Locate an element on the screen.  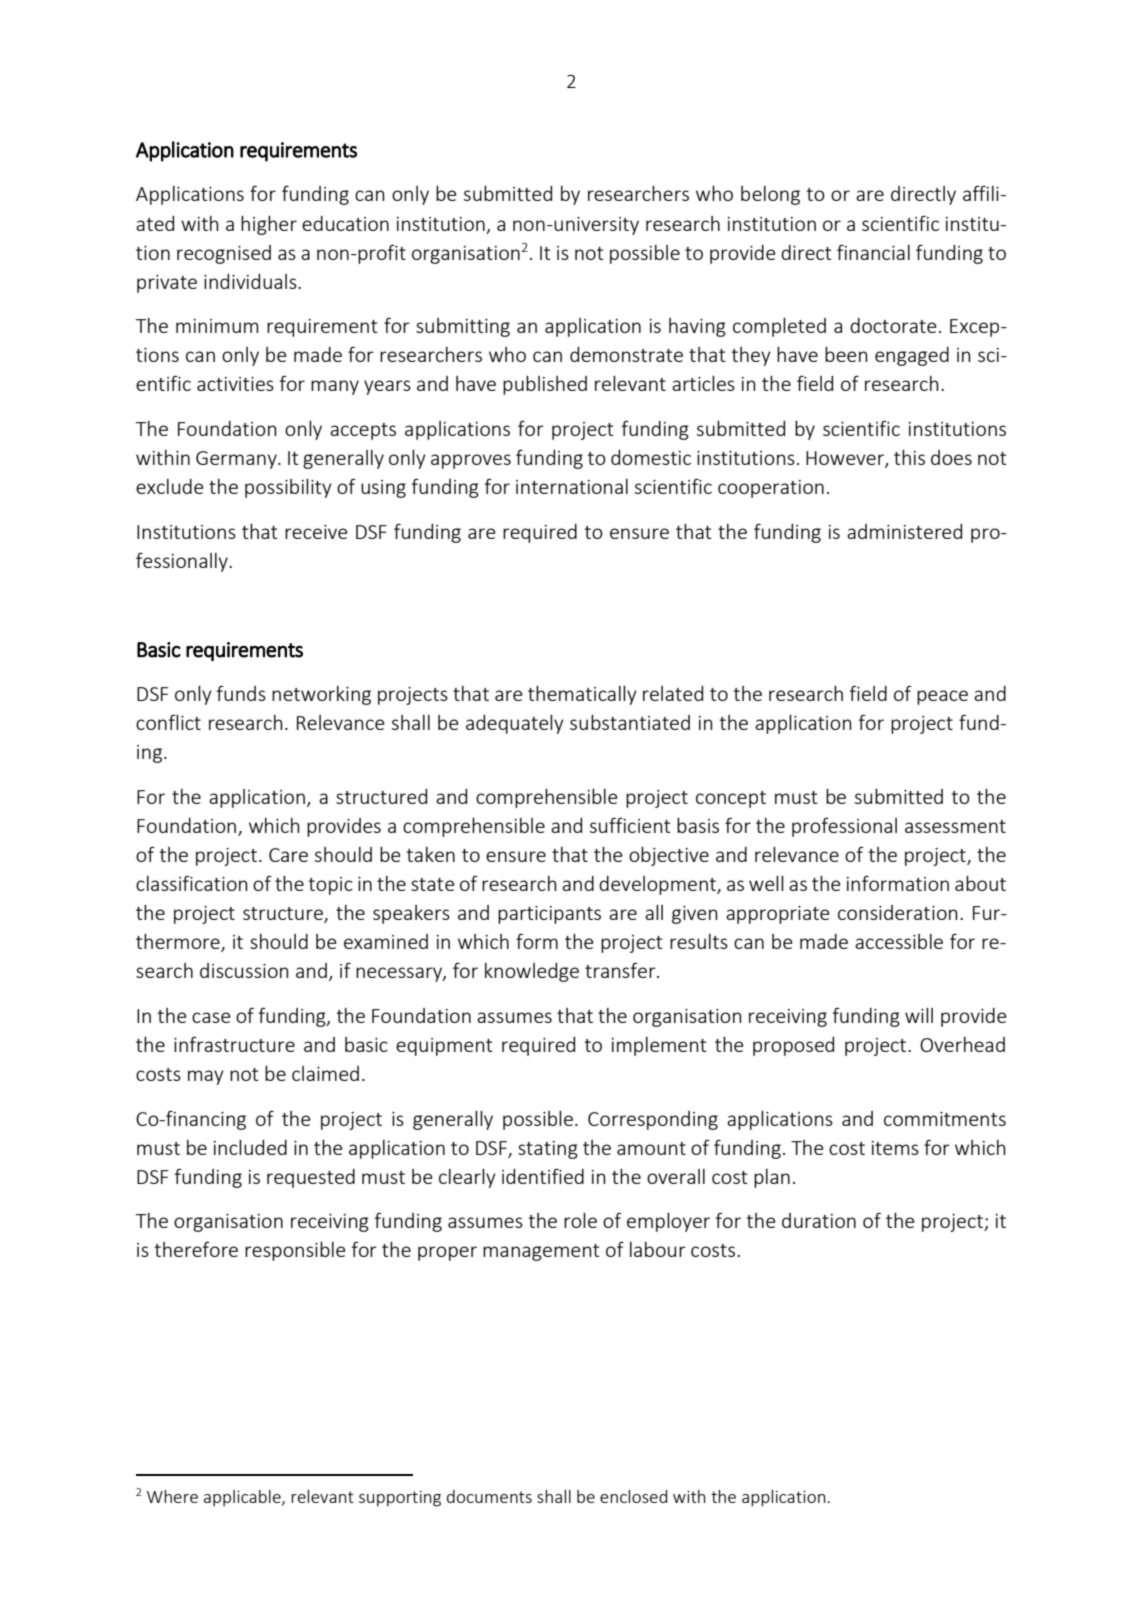
higher is located at coordinates (269, 225).
